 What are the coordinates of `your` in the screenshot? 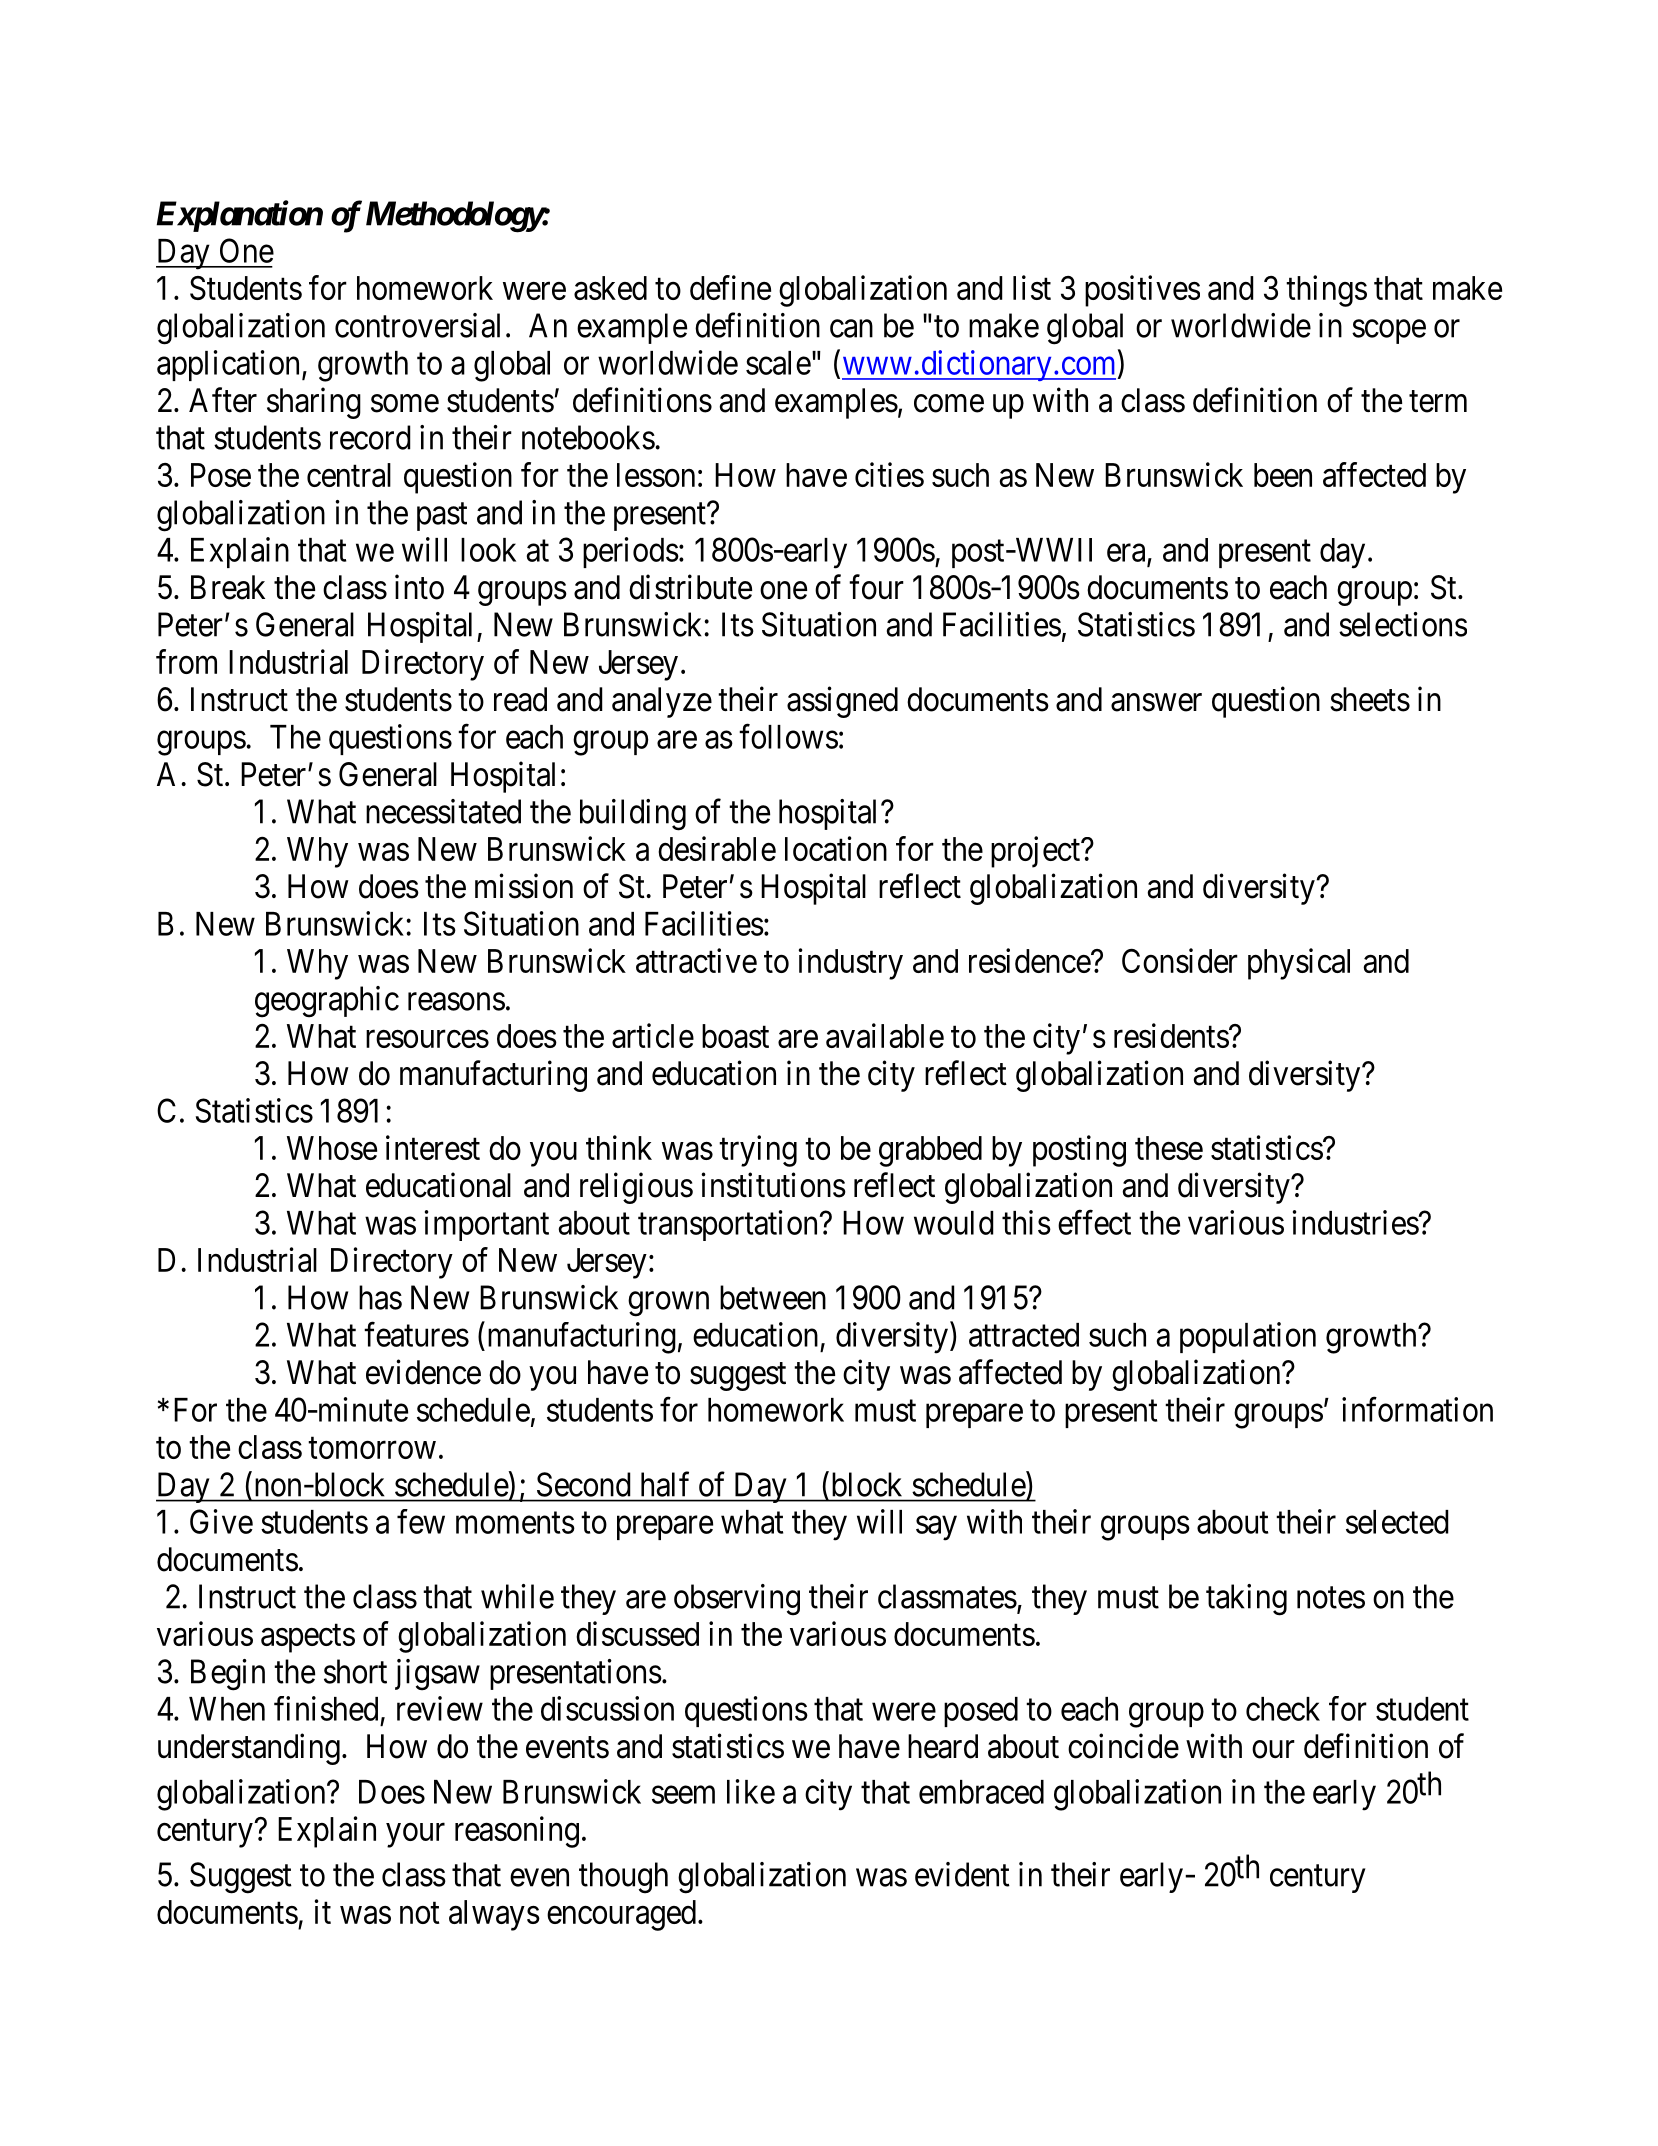 It's located at (415, 1835).
